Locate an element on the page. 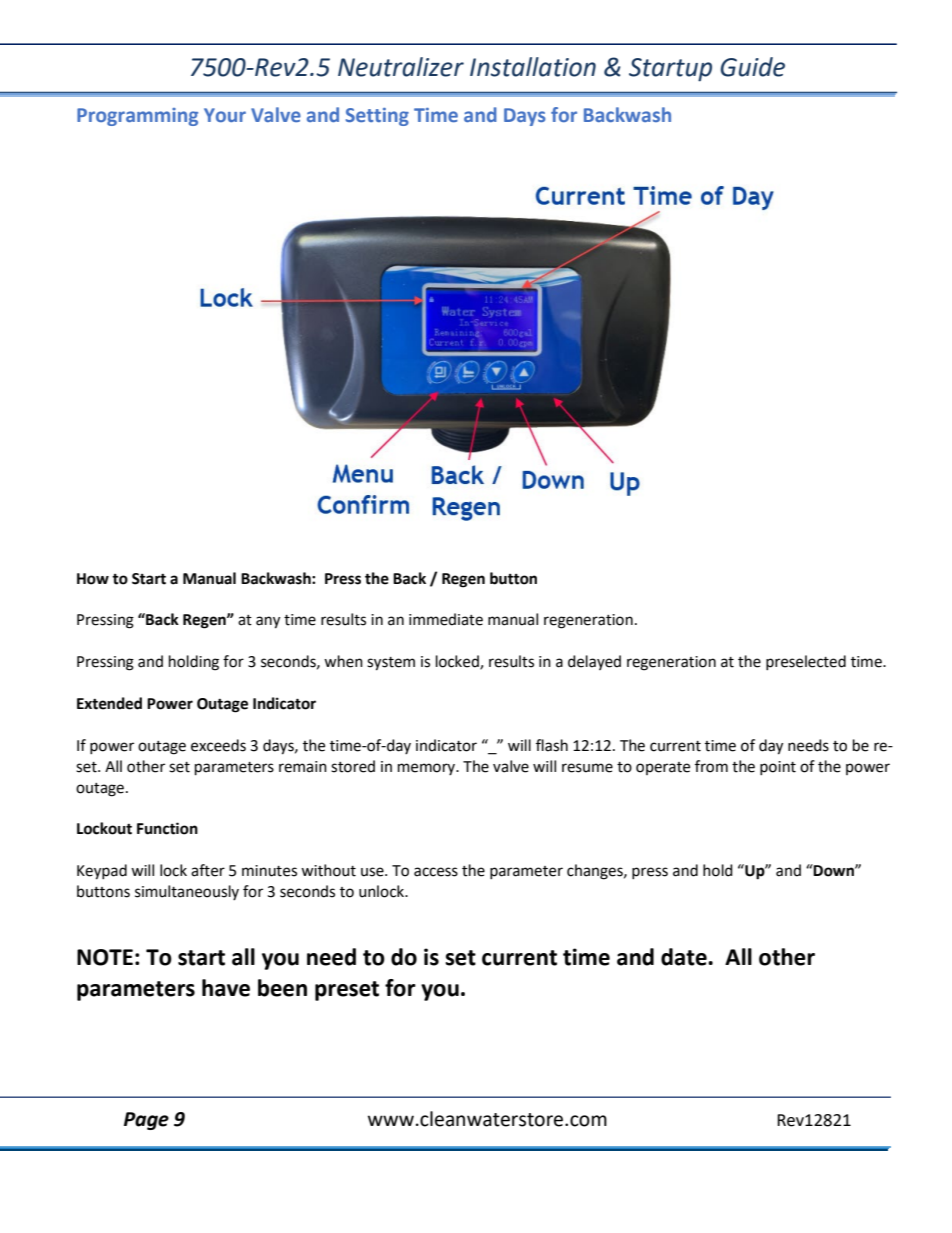  How is located at coordinates (93, 579).
